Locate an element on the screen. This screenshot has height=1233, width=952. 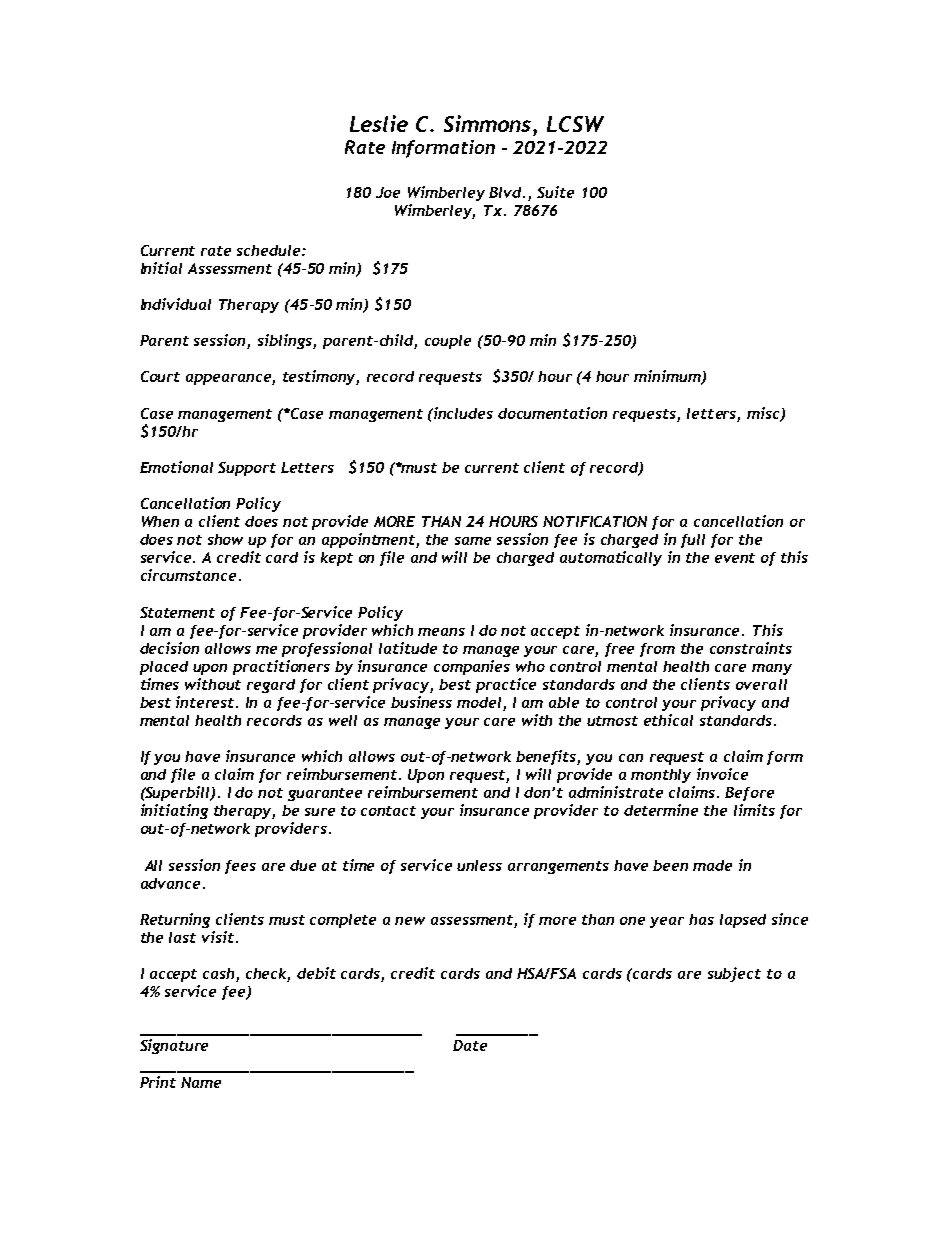
Statement is located at coordinates (177, 612).
